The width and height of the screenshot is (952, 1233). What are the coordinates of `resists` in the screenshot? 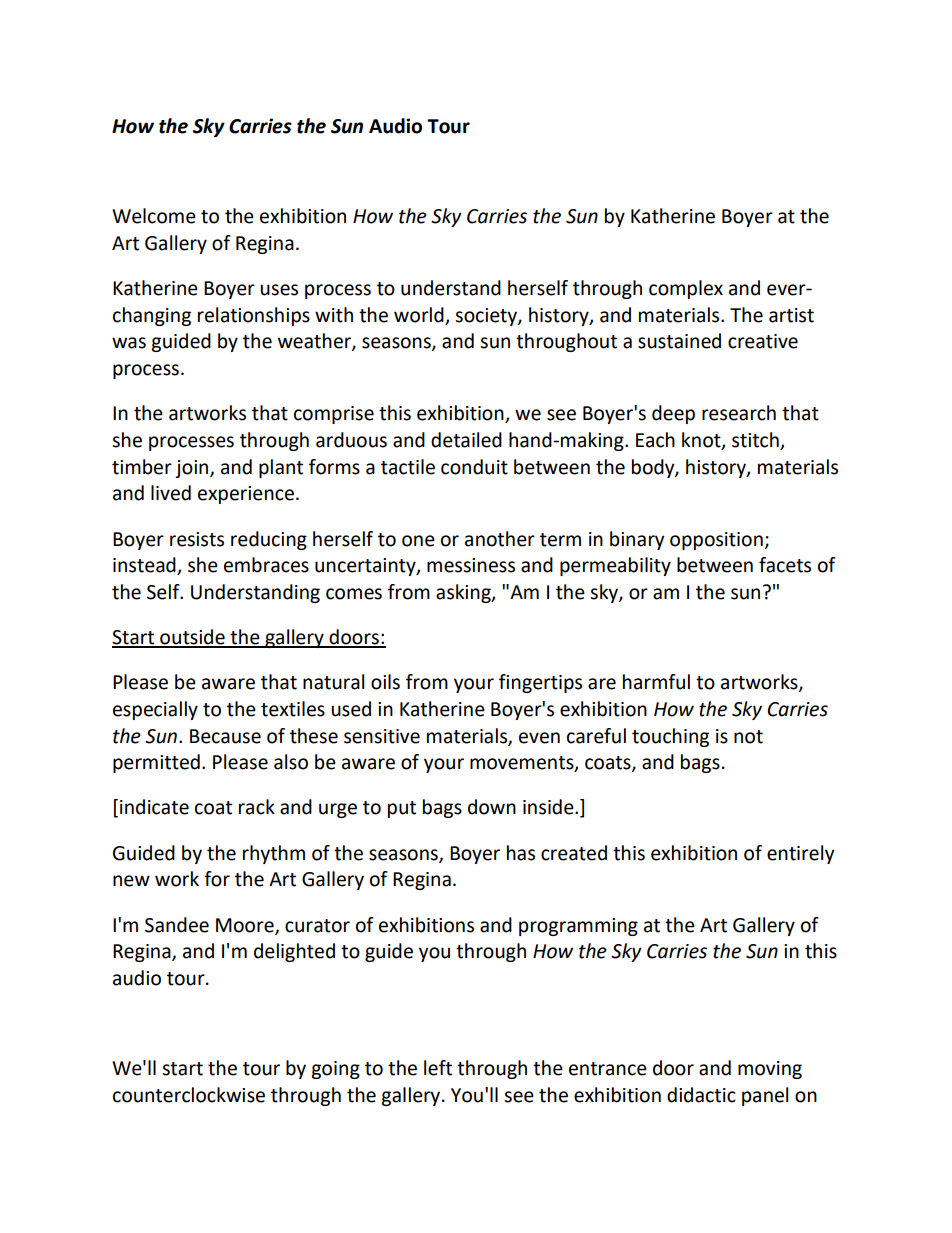 It's located at (197, 539).
